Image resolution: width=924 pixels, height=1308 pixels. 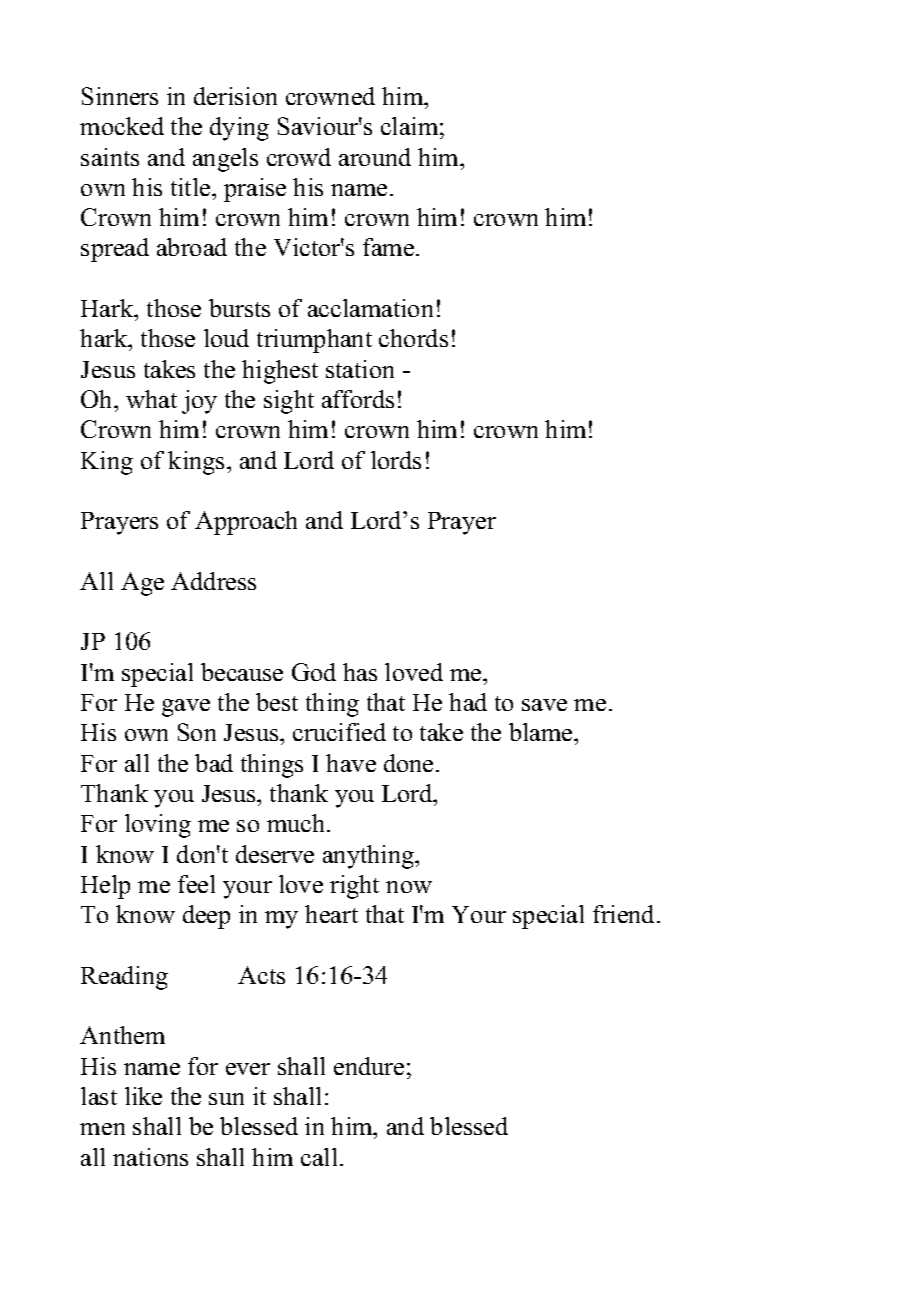 What do you see at coordinates (150, 1157) in the screenshot?
I see `nations` at bounding box center [150, 1157].
